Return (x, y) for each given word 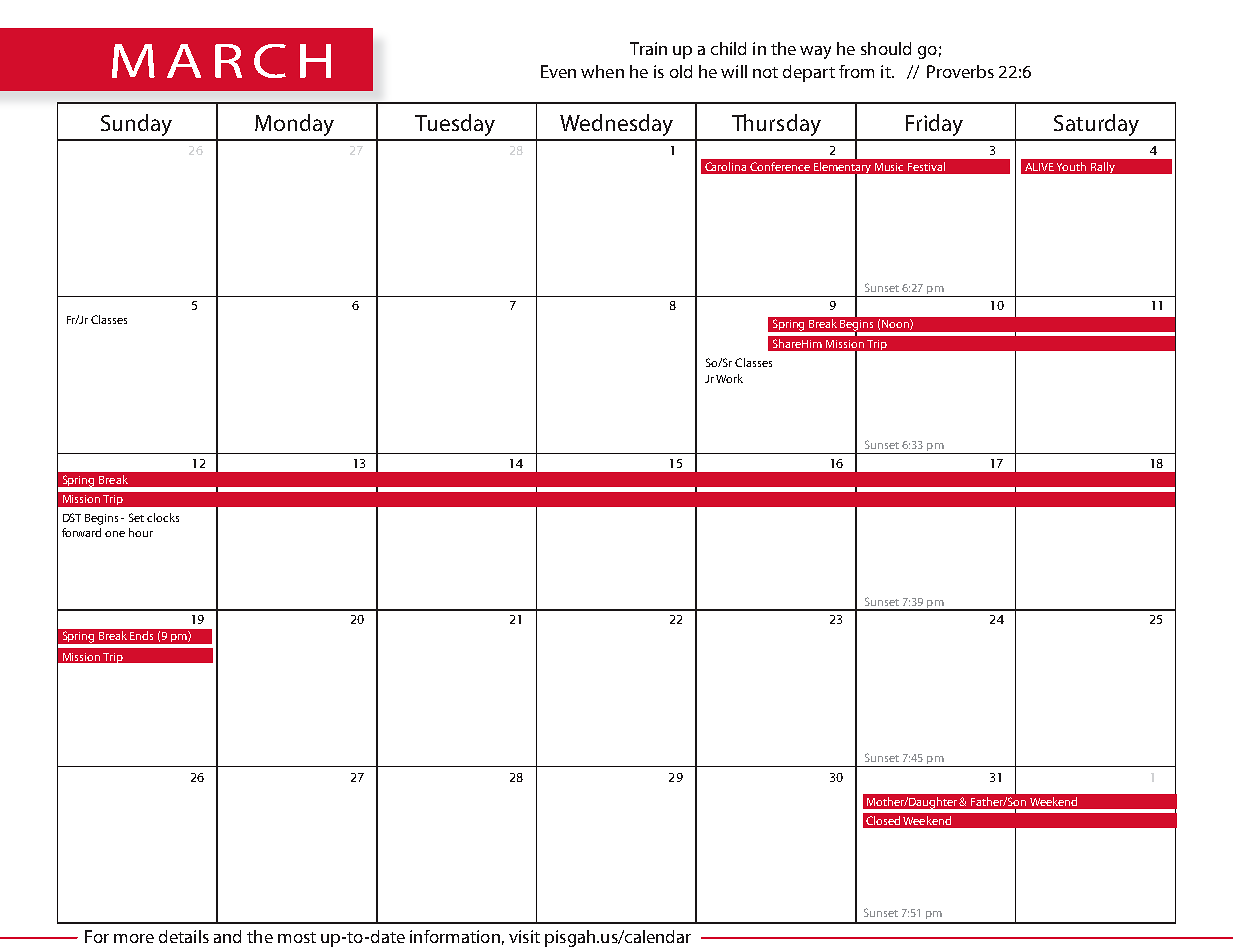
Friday (934, 125)
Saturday (1096, 125)
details (184, 936)
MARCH (221, 61)
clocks (163, 517)
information (455, 936)
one (115, 534)
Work (729, 378)
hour (141, 532)
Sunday (136, 125)
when (602, 71)
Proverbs (960, 71)
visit (524, 936)
